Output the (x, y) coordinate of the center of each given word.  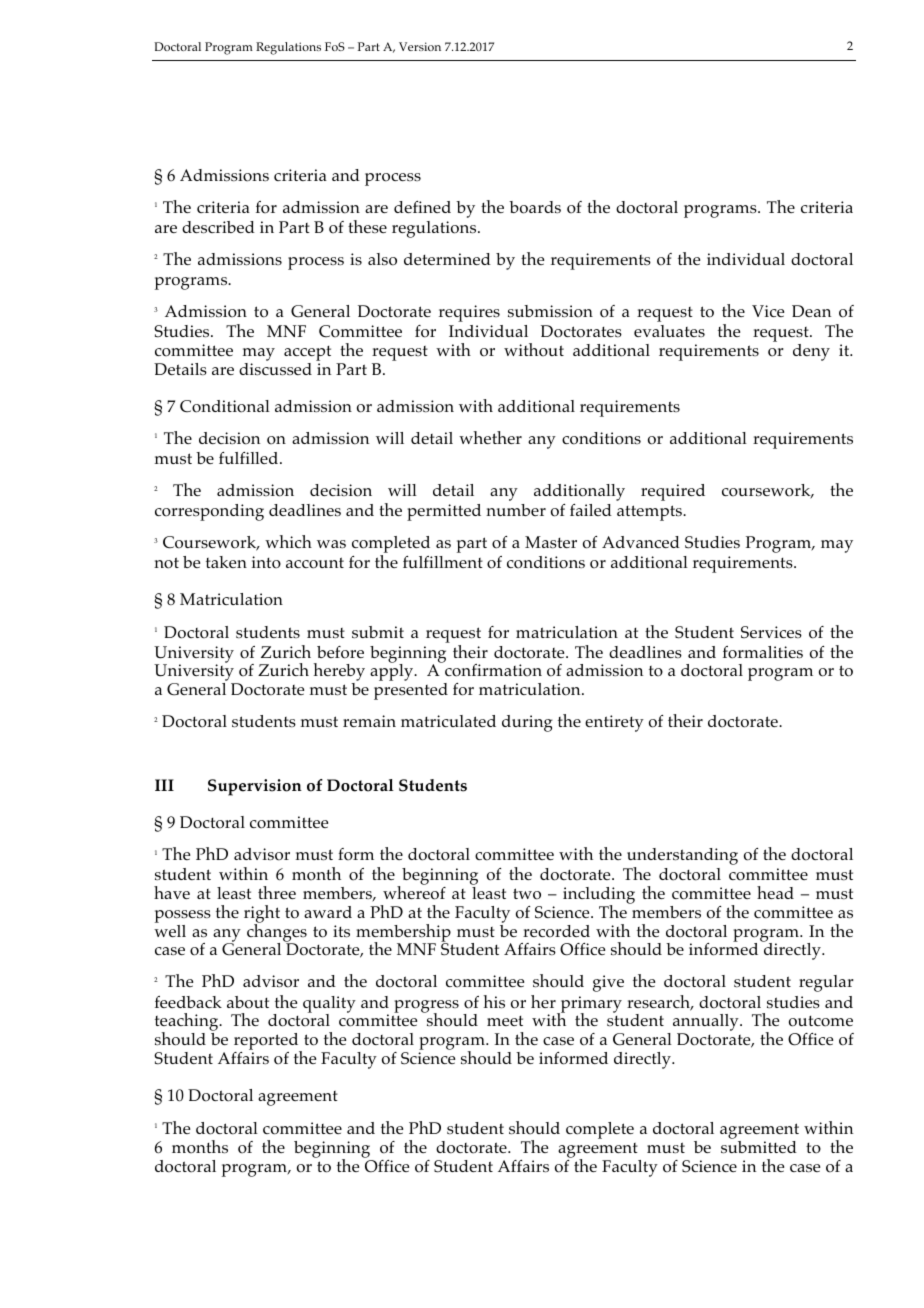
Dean (811, 311)
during (527, 723)
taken (226, 562)
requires (469, 313)
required (673, 492)
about (248, 1002)
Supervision (255, 787)
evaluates (669, 331)
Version (420, 46)
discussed (275, 368)
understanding (682, 858)
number (516, 510)
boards (535, 207)
